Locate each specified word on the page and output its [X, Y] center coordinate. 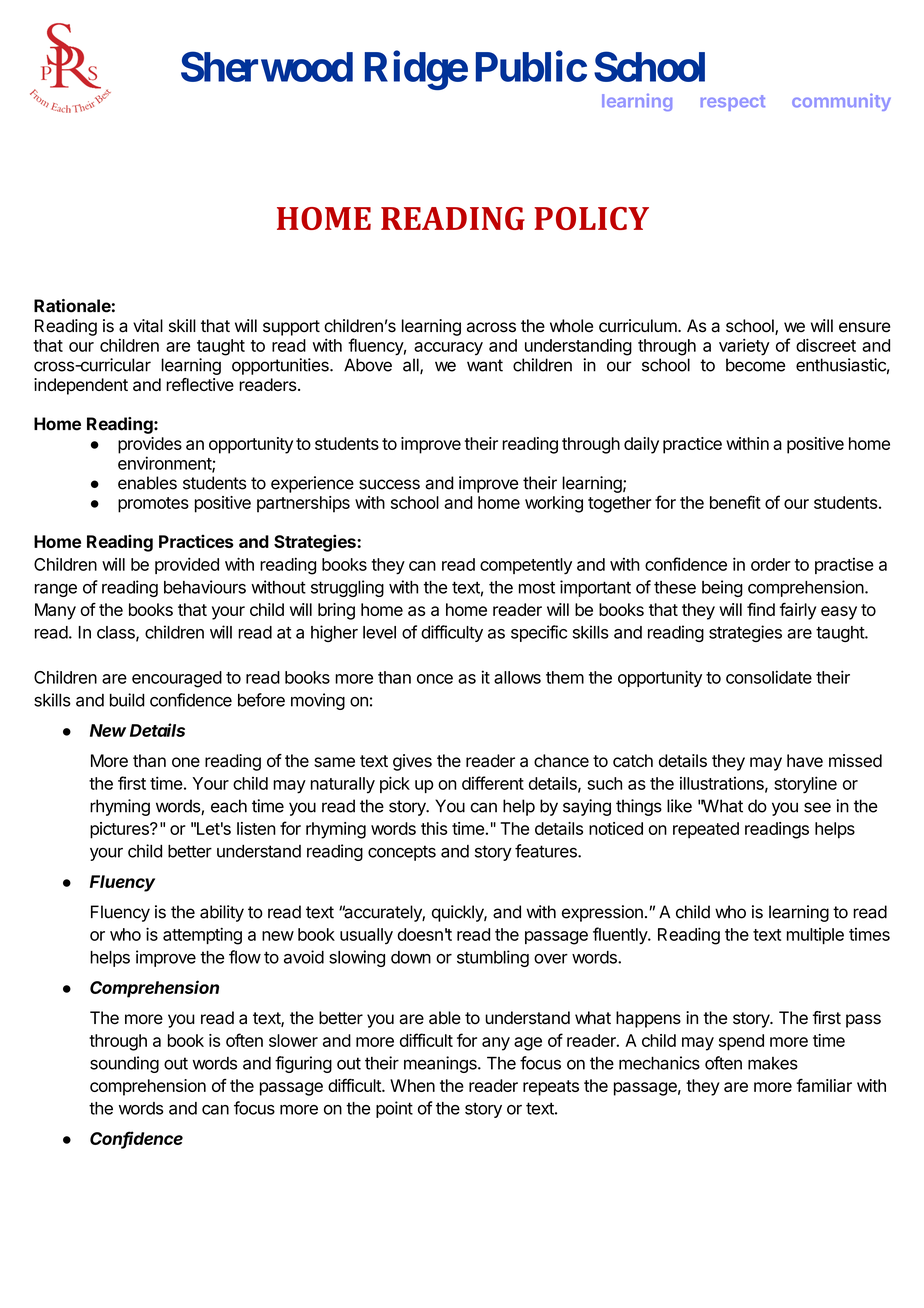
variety [744, 347]
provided [187, 565]
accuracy [448, 348]
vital [148, 326]
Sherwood [267, 66]
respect [733, 103]
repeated [706, 830]
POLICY [591, 218]
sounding [124, 1064]
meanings [441, 1064]
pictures [120, 830]
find [761, 609]
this [434, 828]
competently [526, 566]
